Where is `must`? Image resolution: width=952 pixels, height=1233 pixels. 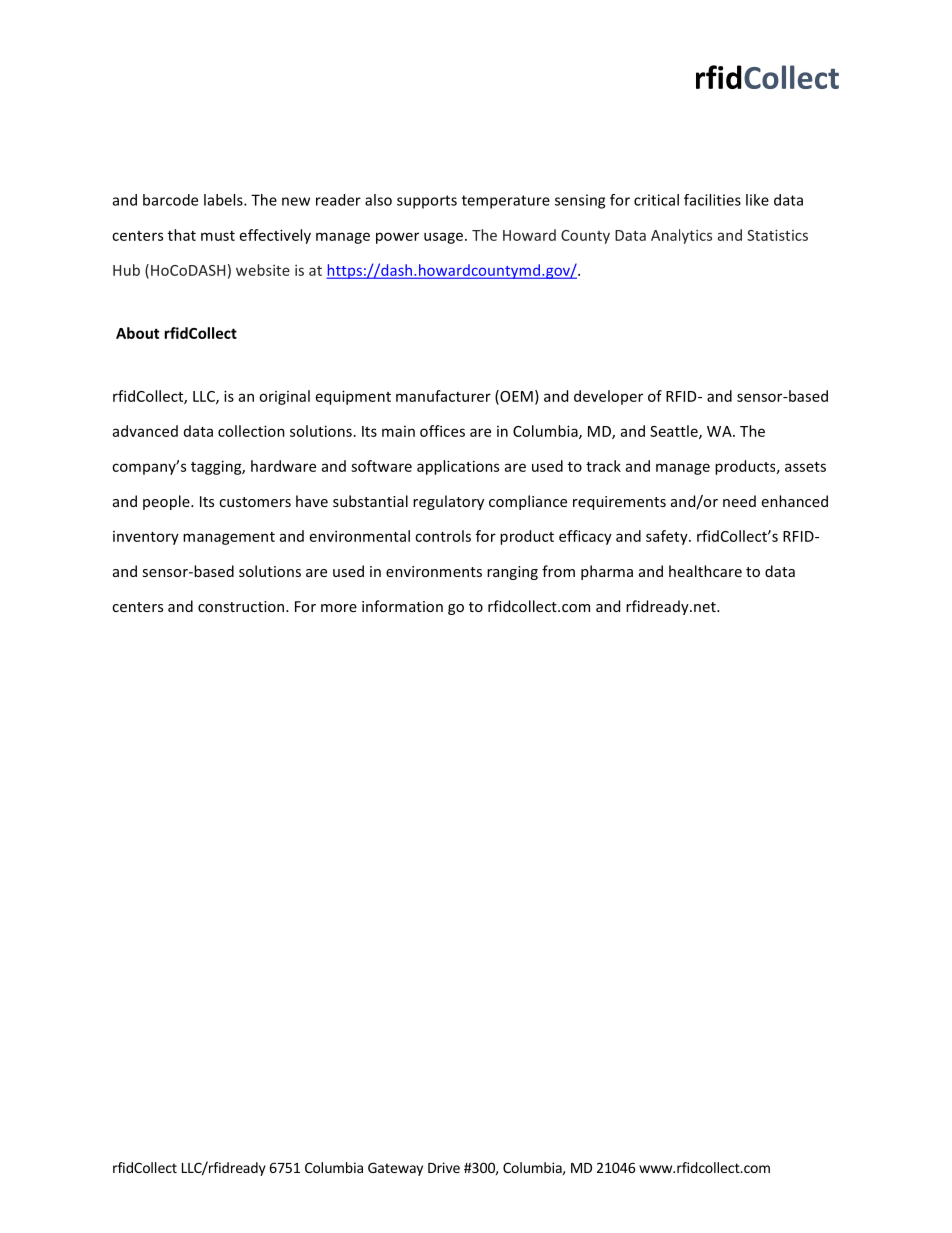 must is located at coordinates (218, 236).
